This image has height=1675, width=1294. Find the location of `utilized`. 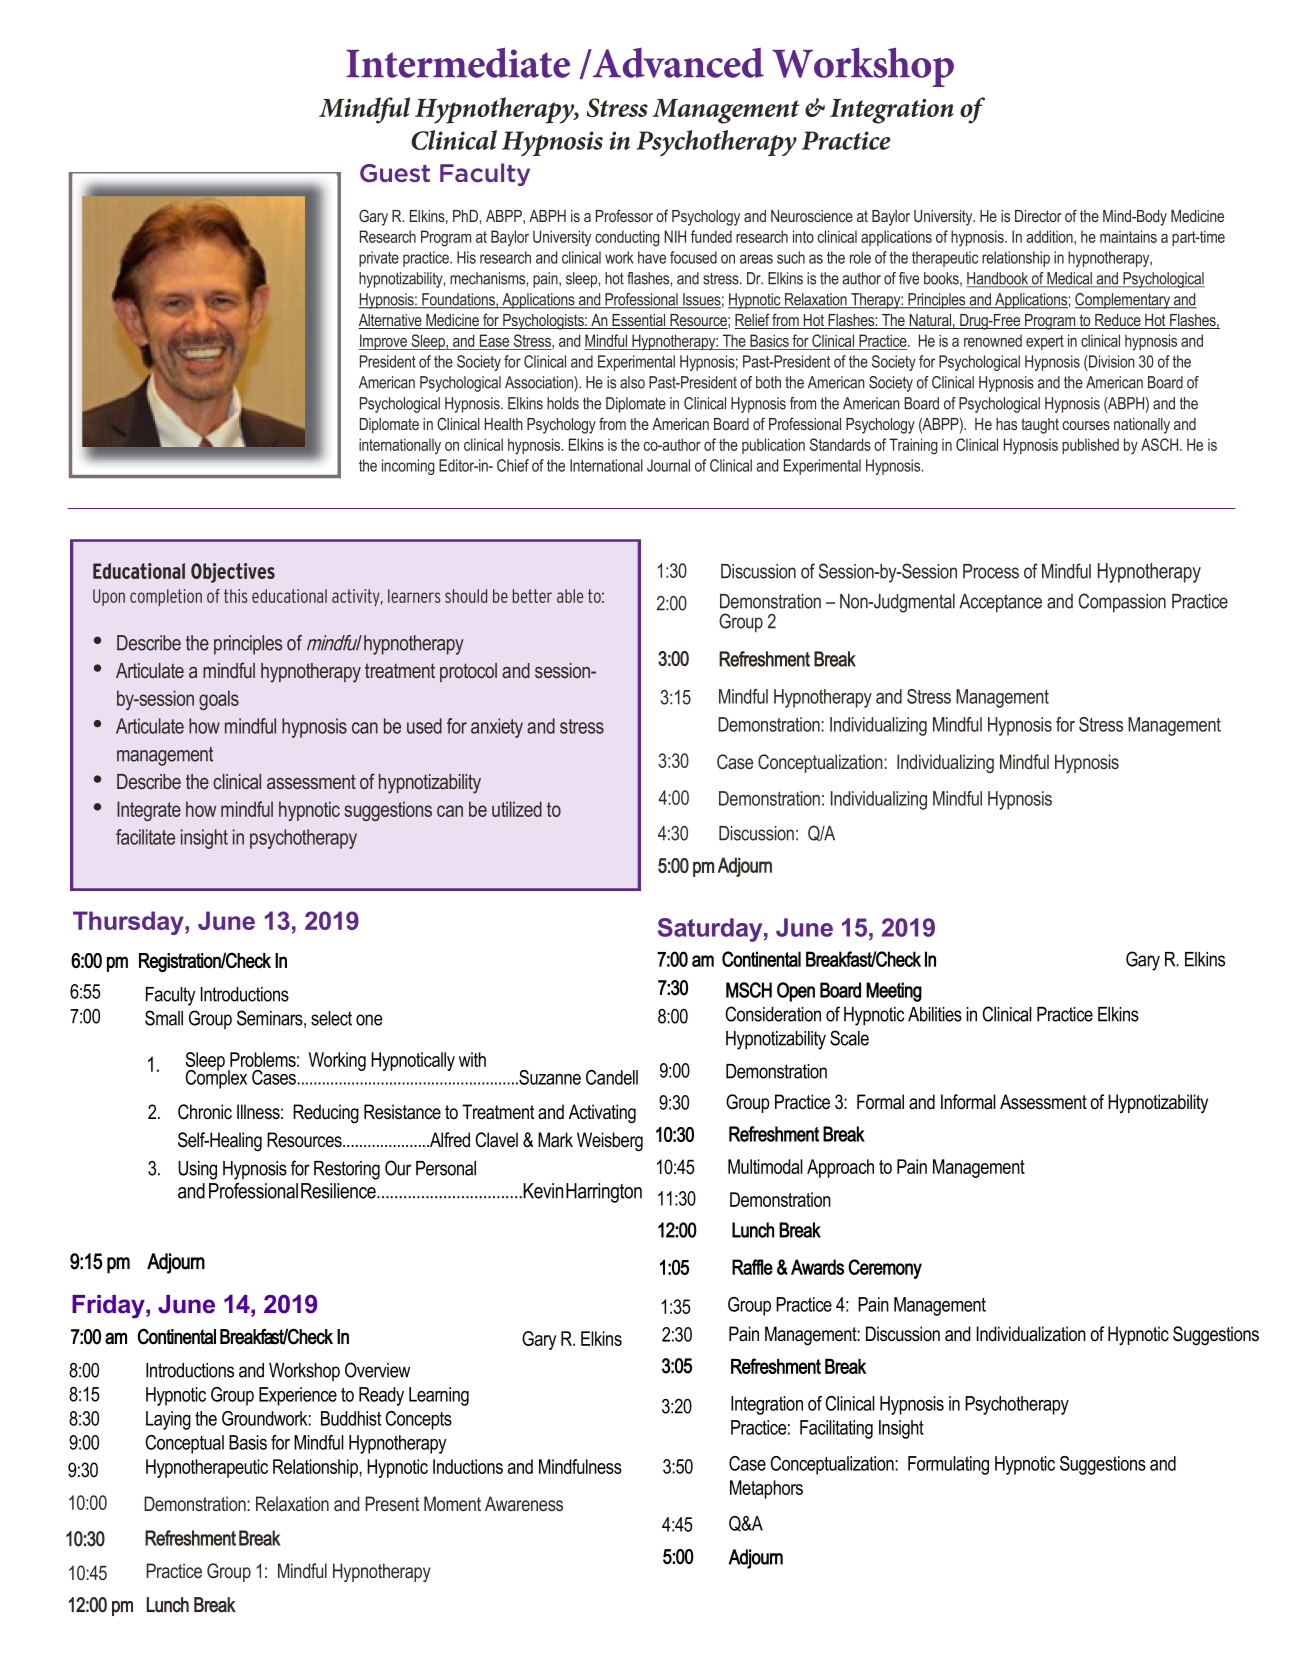

utilized is located at coordinates (517, 809).
